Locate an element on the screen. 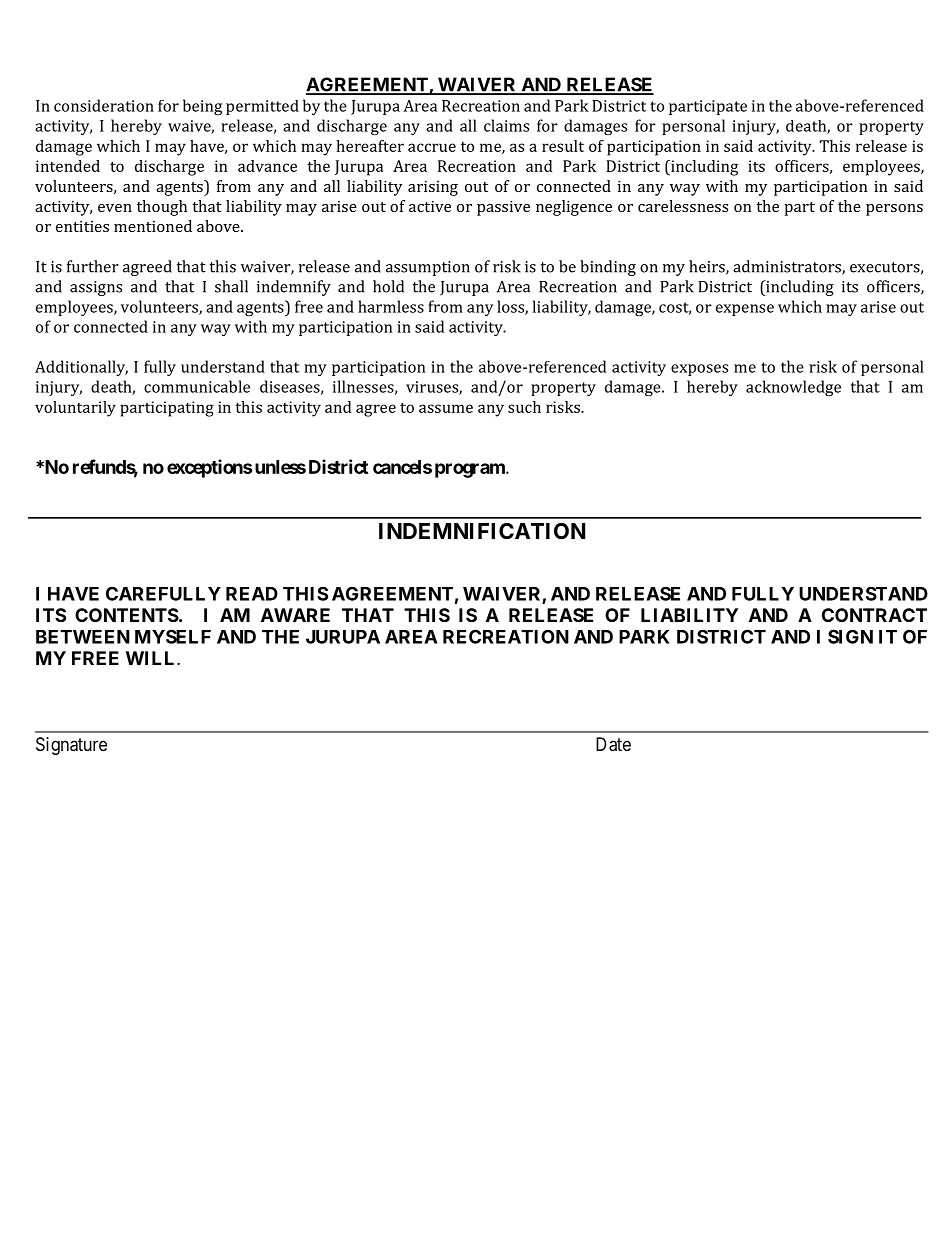  being is located at coordinates (202, 107).
